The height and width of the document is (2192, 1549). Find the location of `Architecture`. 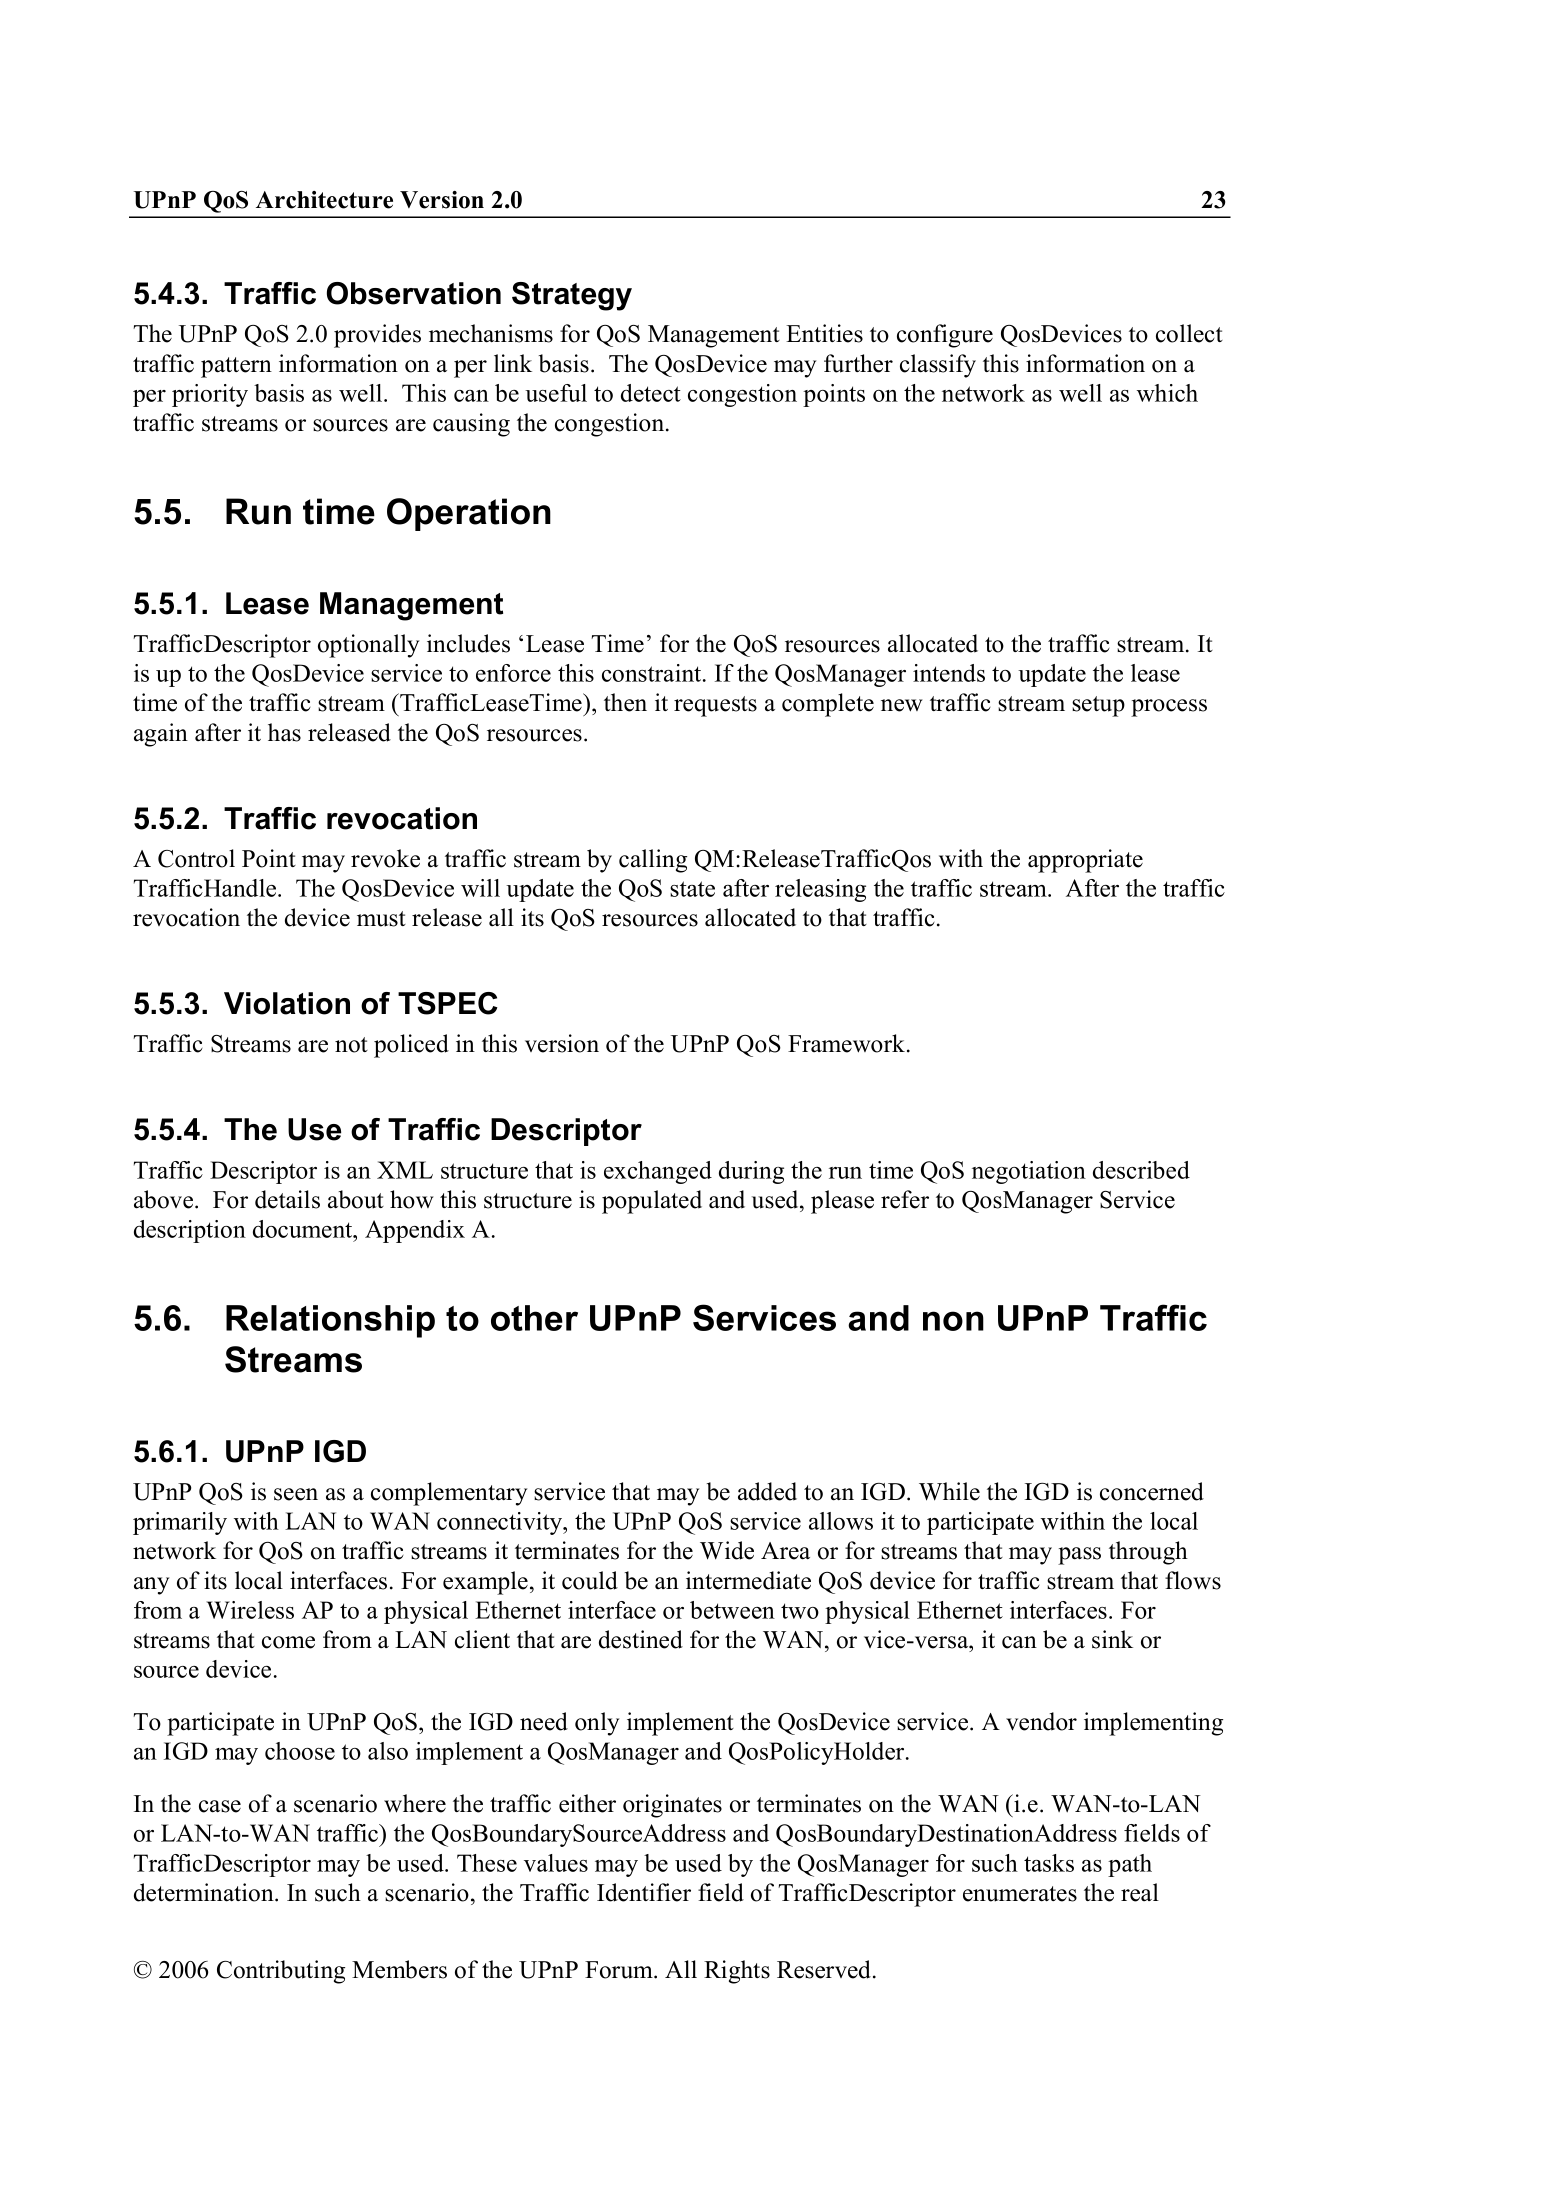

Architecture is located at coordinates (324, 200).
